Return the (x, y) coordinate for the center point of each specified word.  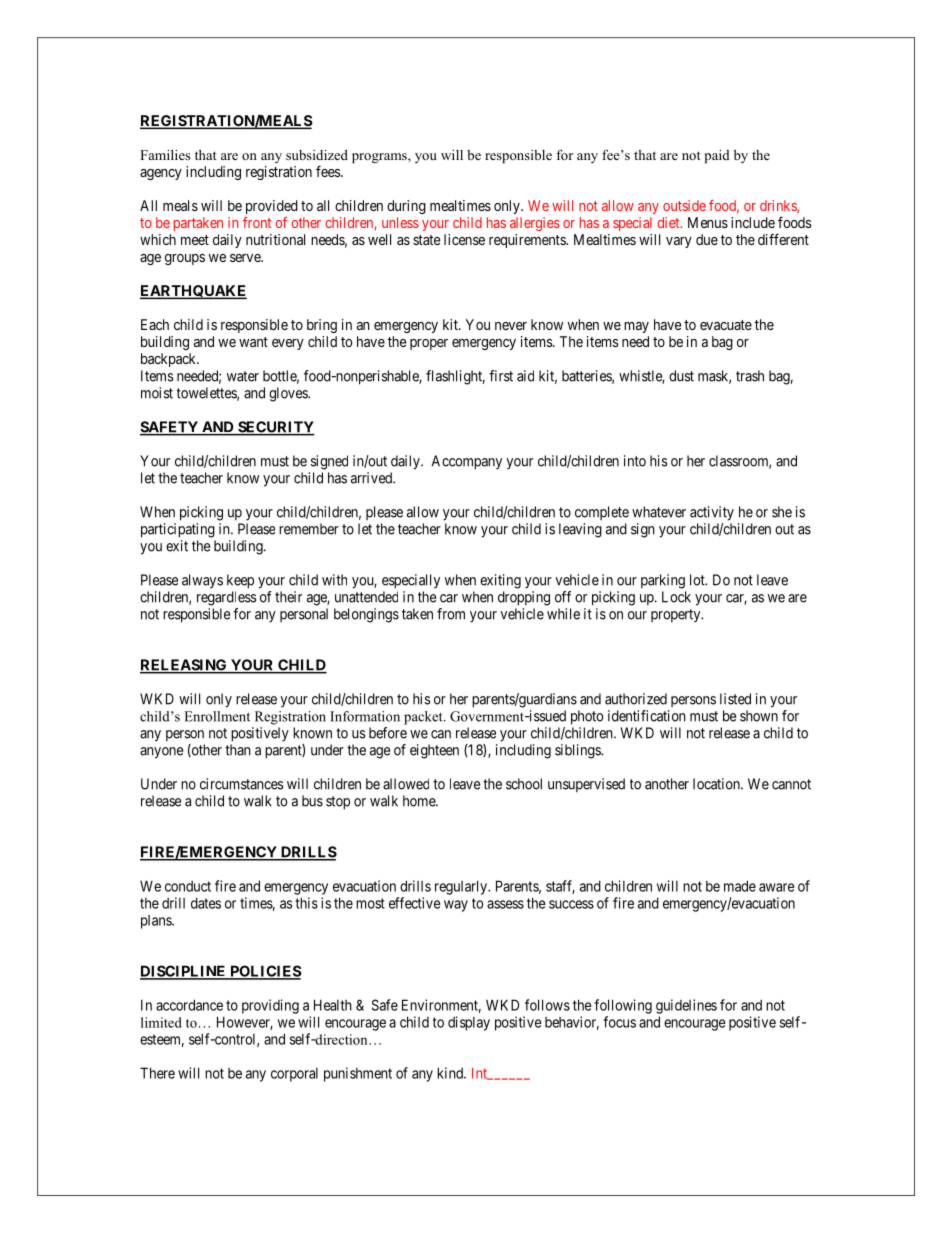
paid (717, 156)
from (451, 614)
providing (270, 1006)
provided (272, 207)
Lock (676, 597)
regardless (226, 598)
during (406, 207)
